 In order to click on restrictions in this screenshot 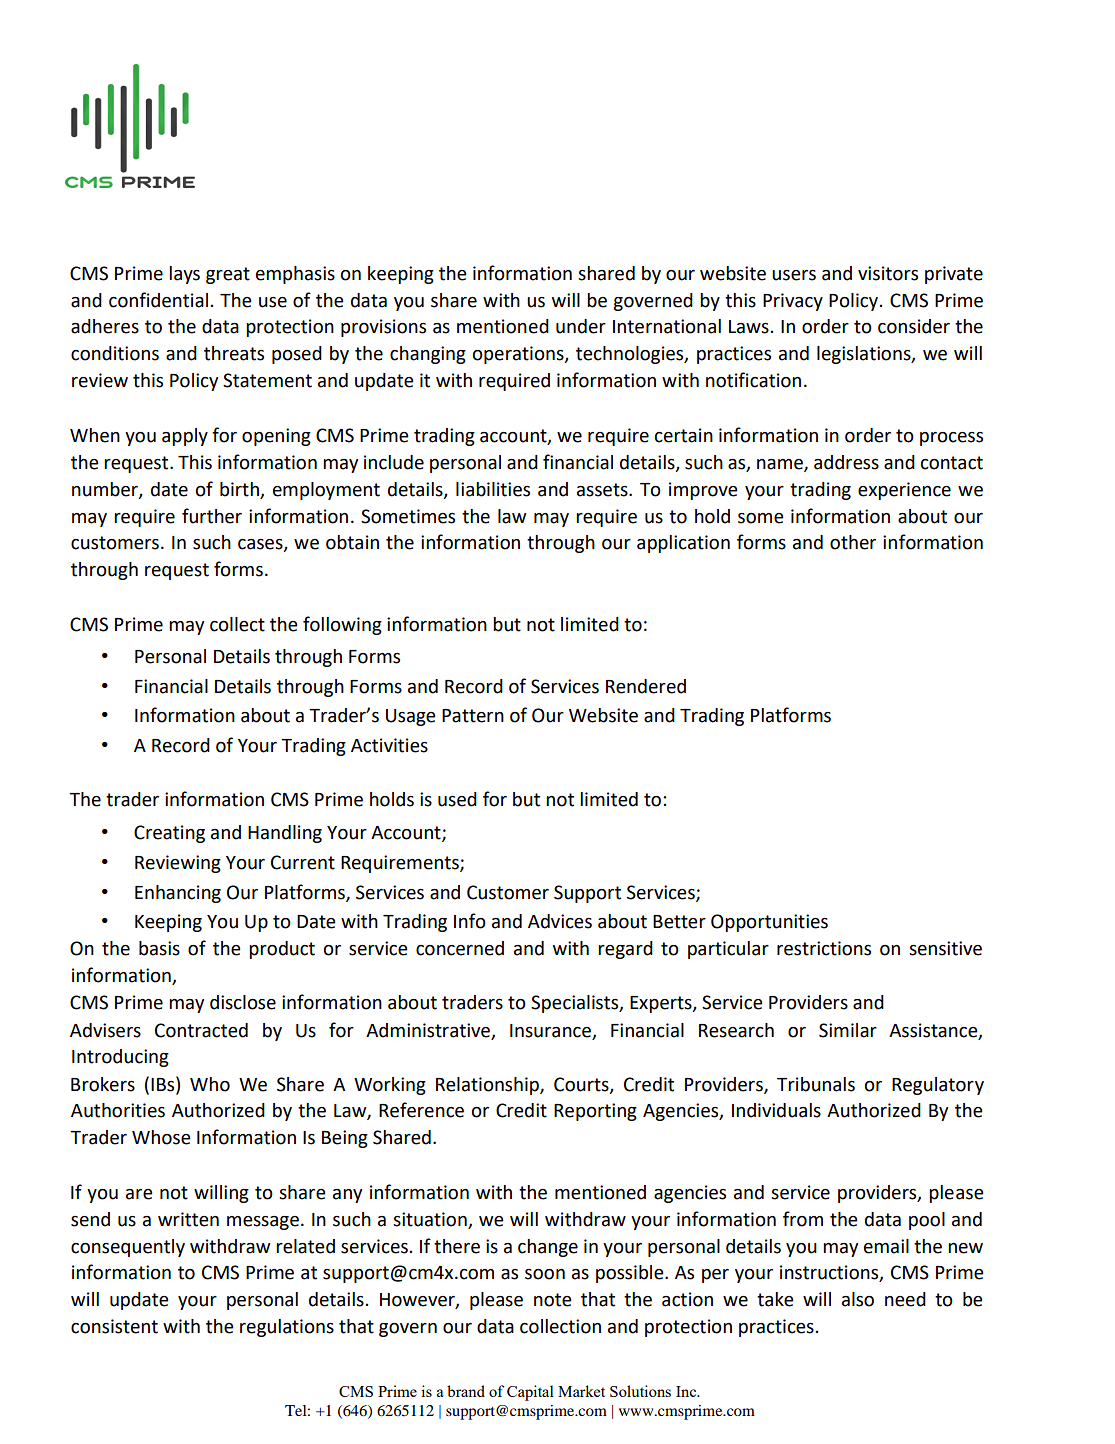, I will do `click(824, 948)`.
